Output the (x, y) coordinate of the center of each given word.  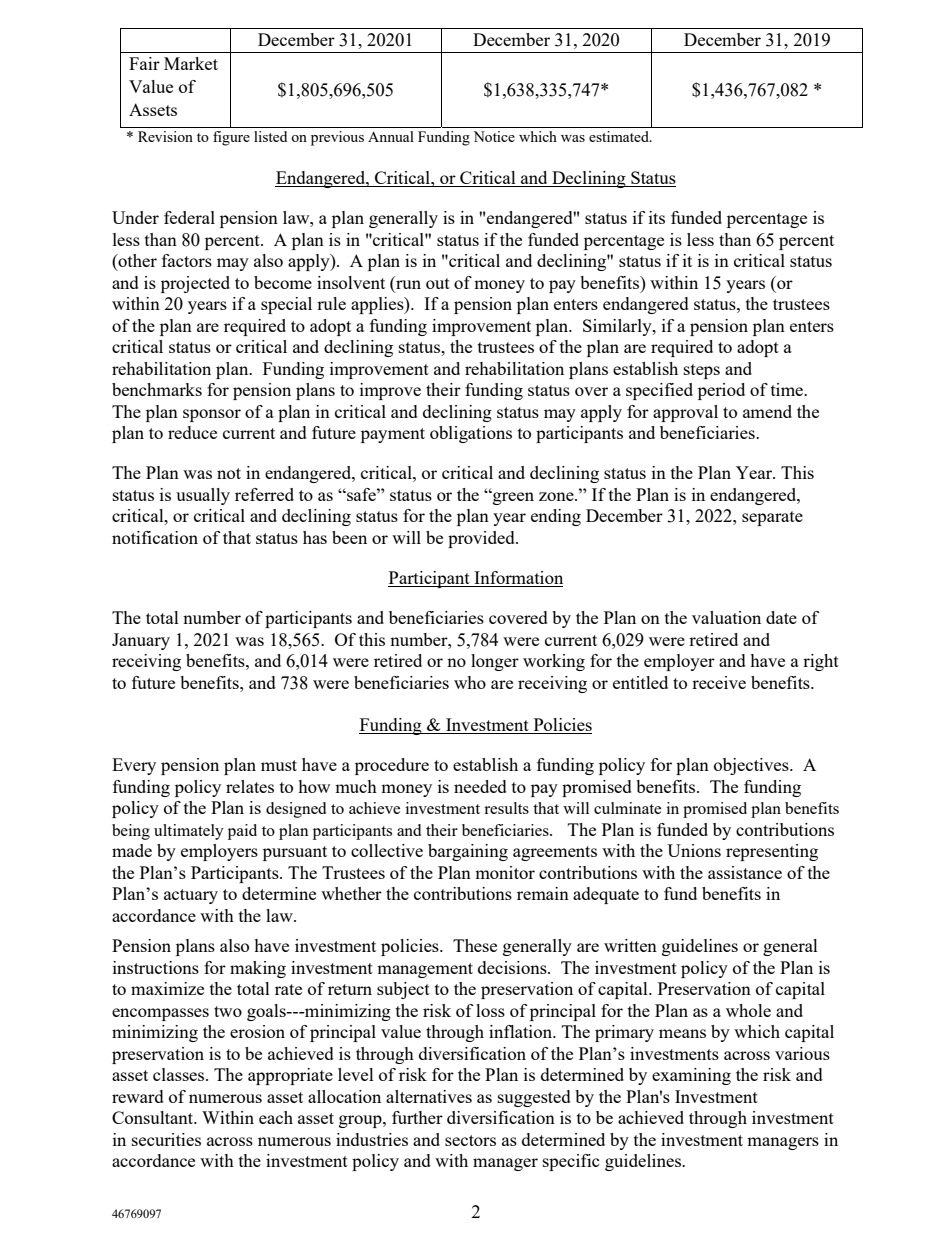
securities (166, 1139)
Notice (494, 136)
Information (517, 579)
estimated (620, 136)
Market (191, 63)
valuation (726, 617)
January (141, 641)
